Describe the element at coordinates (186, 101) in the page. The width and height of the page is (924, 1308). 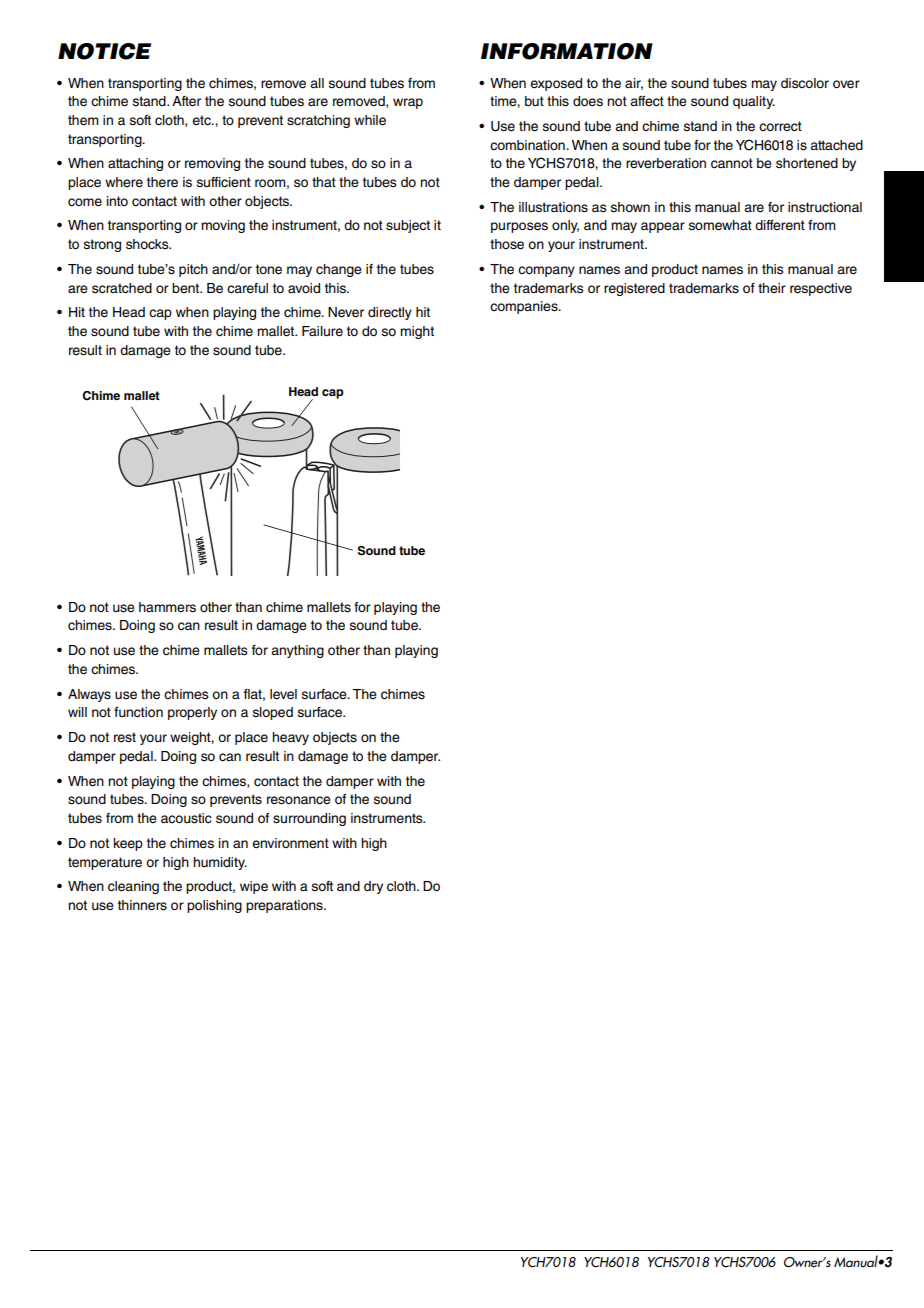
I see `After` at that location.
